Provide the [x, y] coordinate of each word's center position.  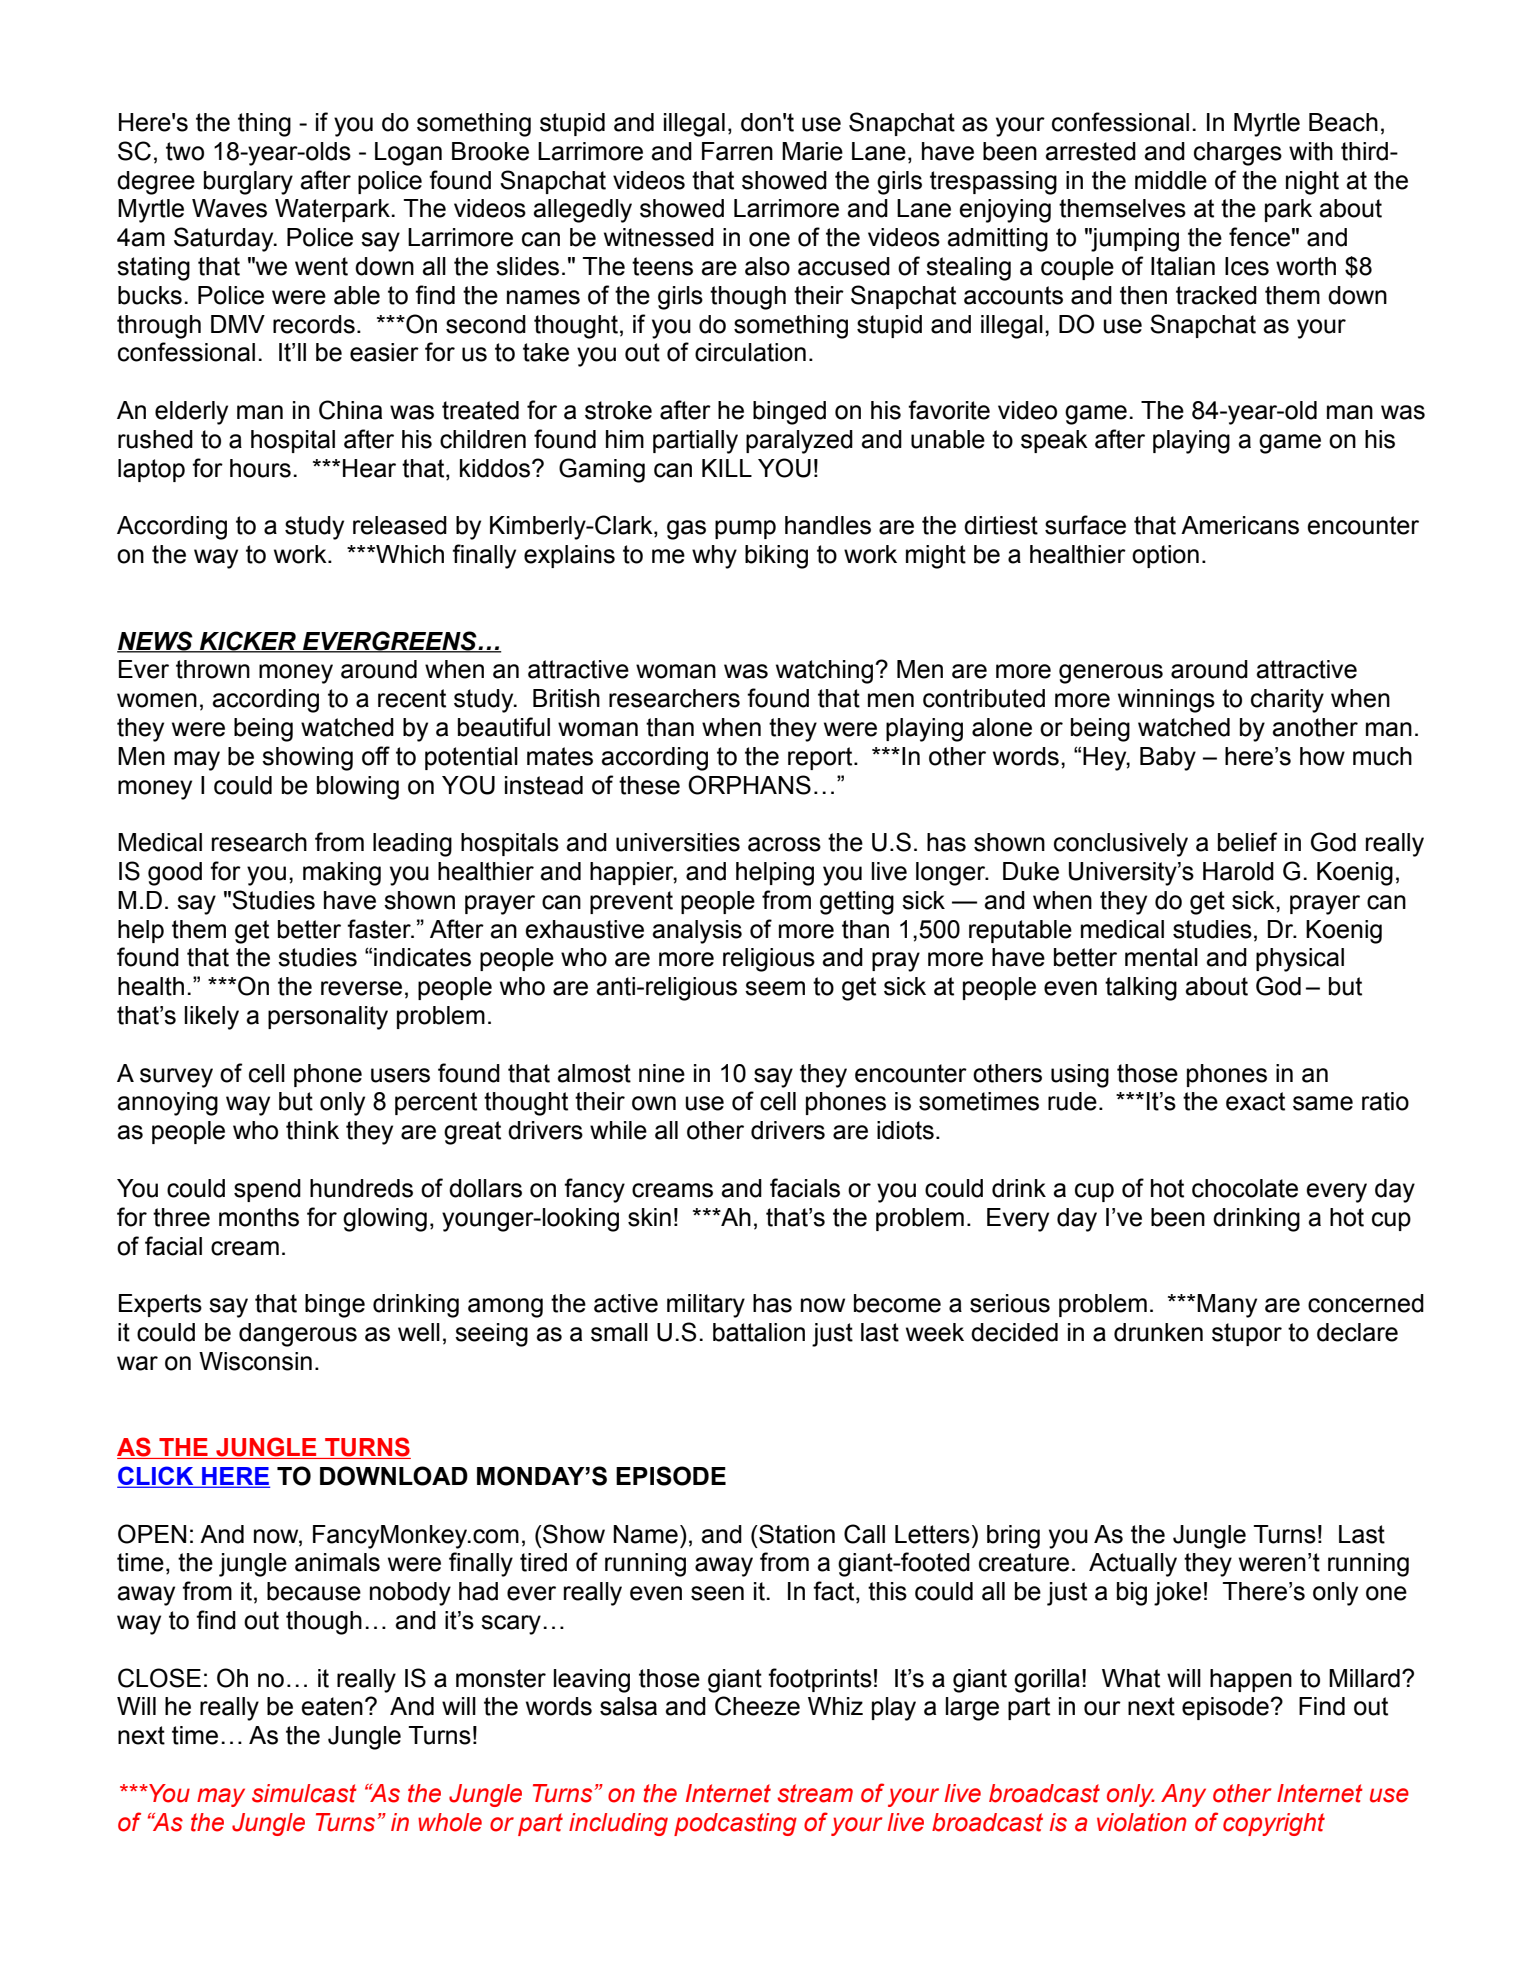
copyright [1274, 1824]
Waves [229, 208]
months [259, 1217]
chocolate [1245, 1188]
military [706, 1306]
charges [1238, 154]
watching [826, 672]
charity [1287, 701]
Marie [812, 151]
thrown [213, 669]
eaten [332, 1706]
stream [815, 1793]
